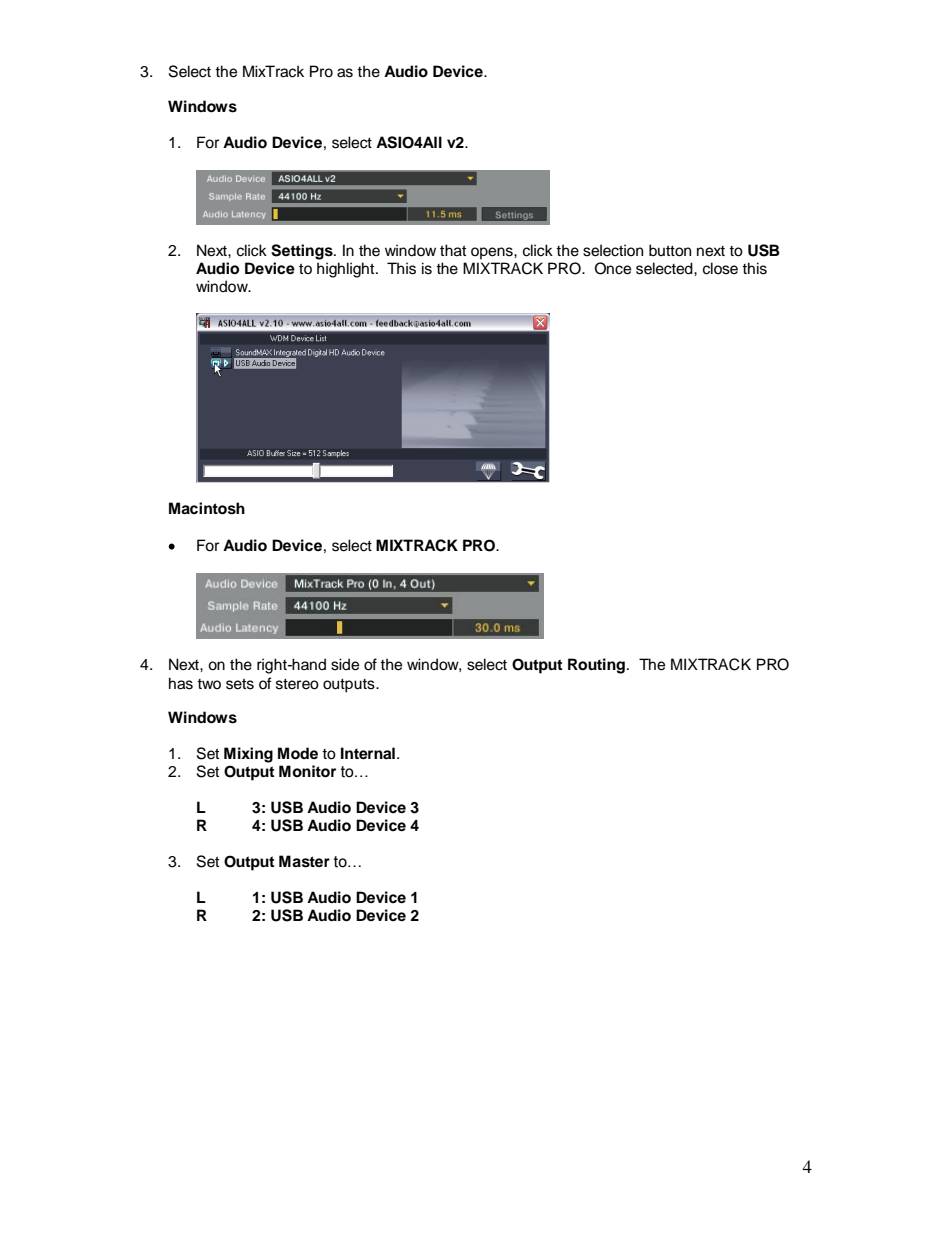  What do you see at coordinates (307, 771) in the document?
I see `Monitor` at bounding box center [307, 771].
